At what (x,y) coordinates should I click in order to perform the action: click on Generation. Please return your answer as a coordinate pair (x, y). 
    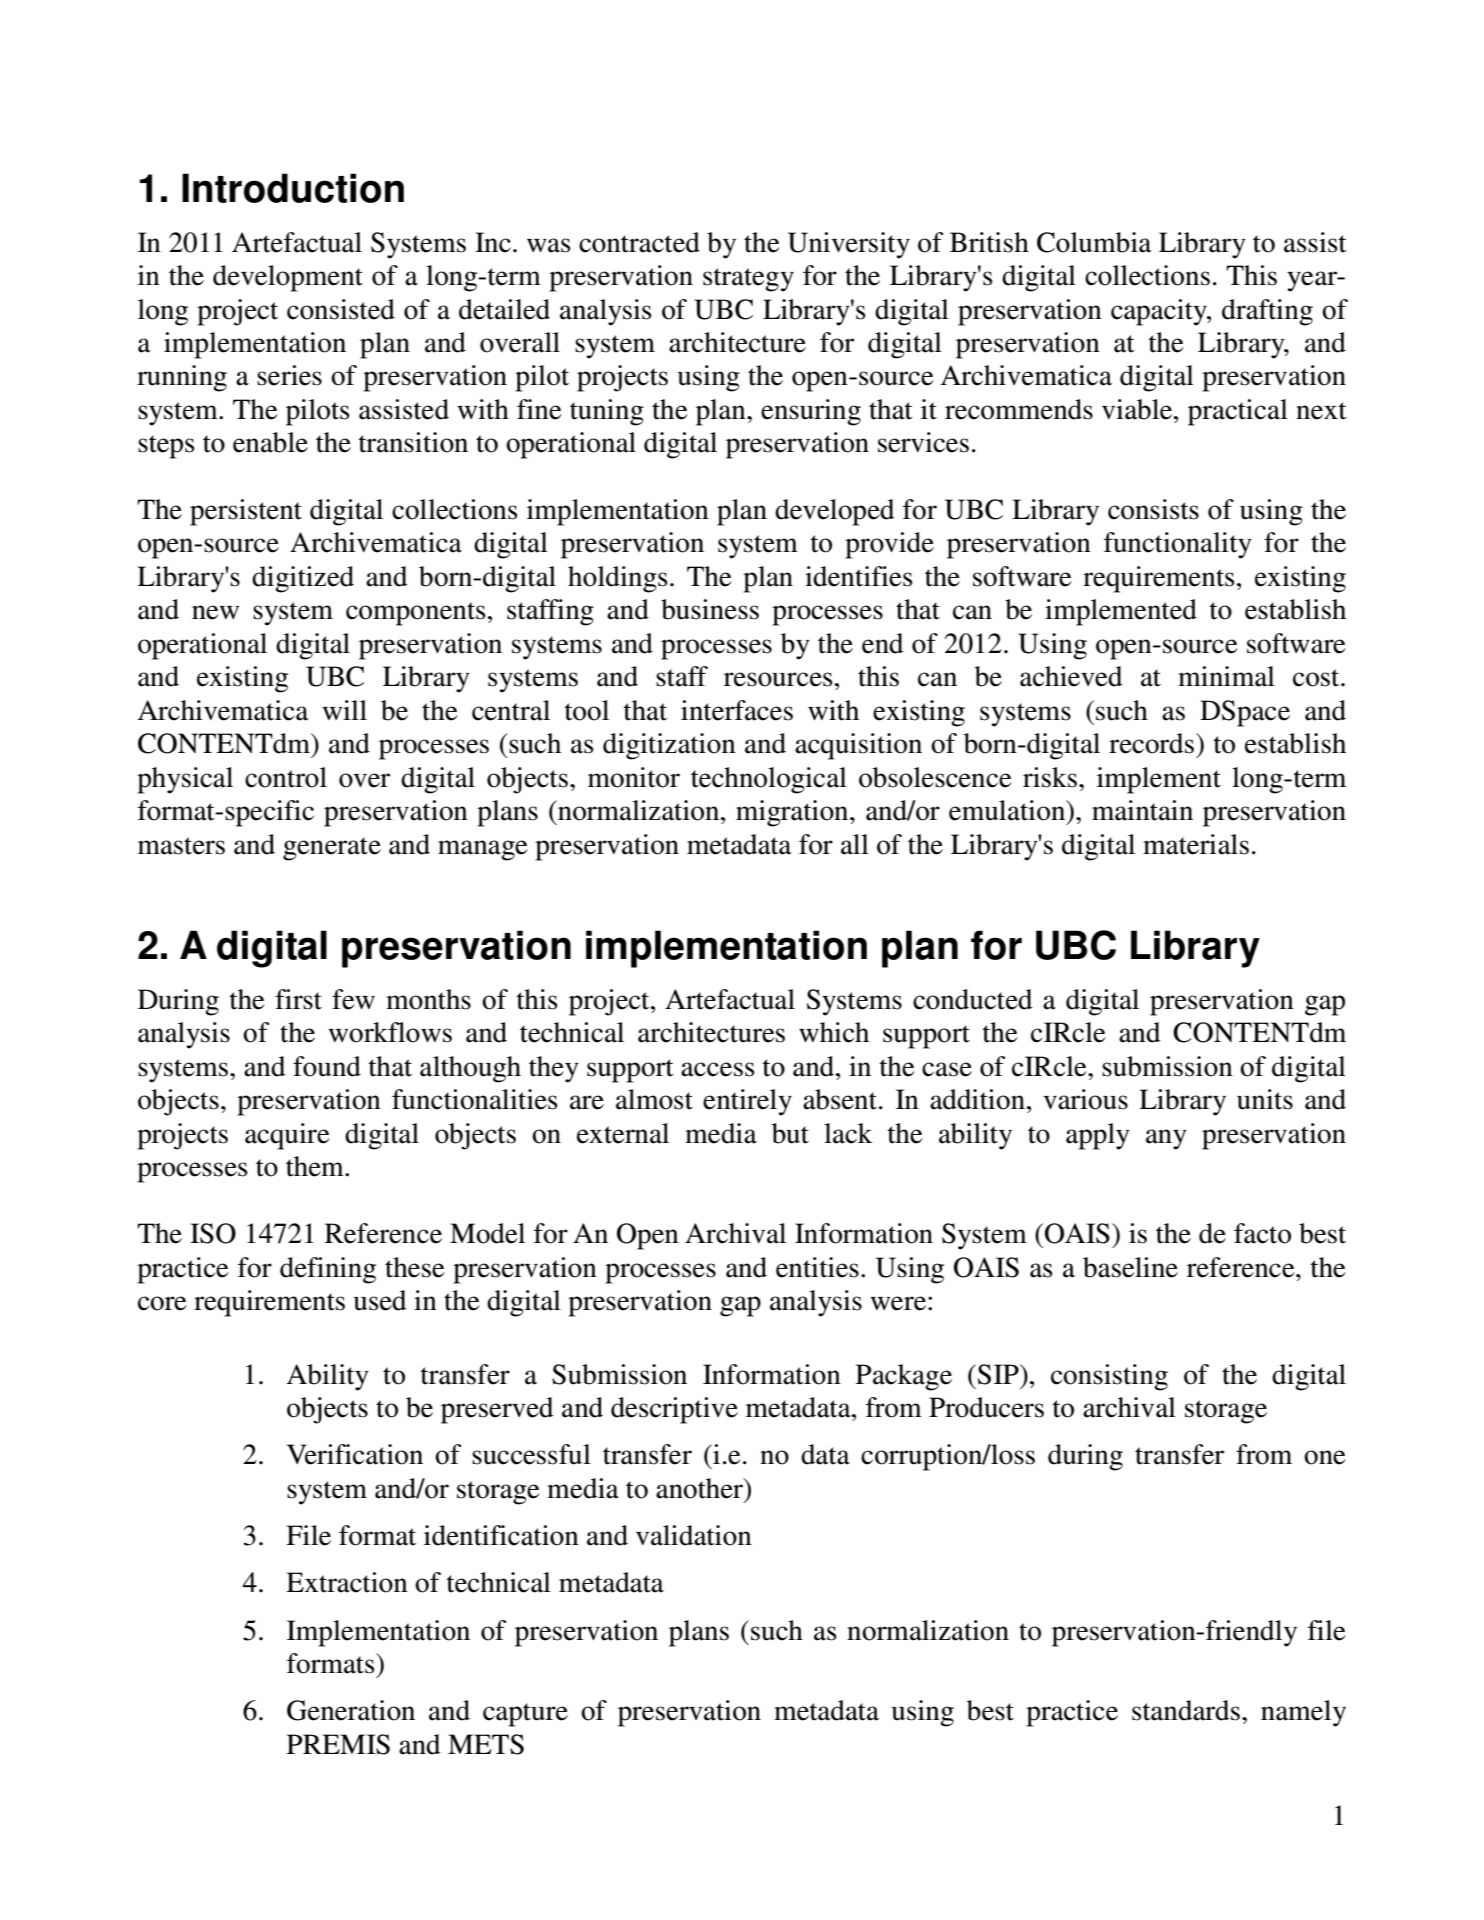
    Looking at the image, I should click on (351, 1710).
